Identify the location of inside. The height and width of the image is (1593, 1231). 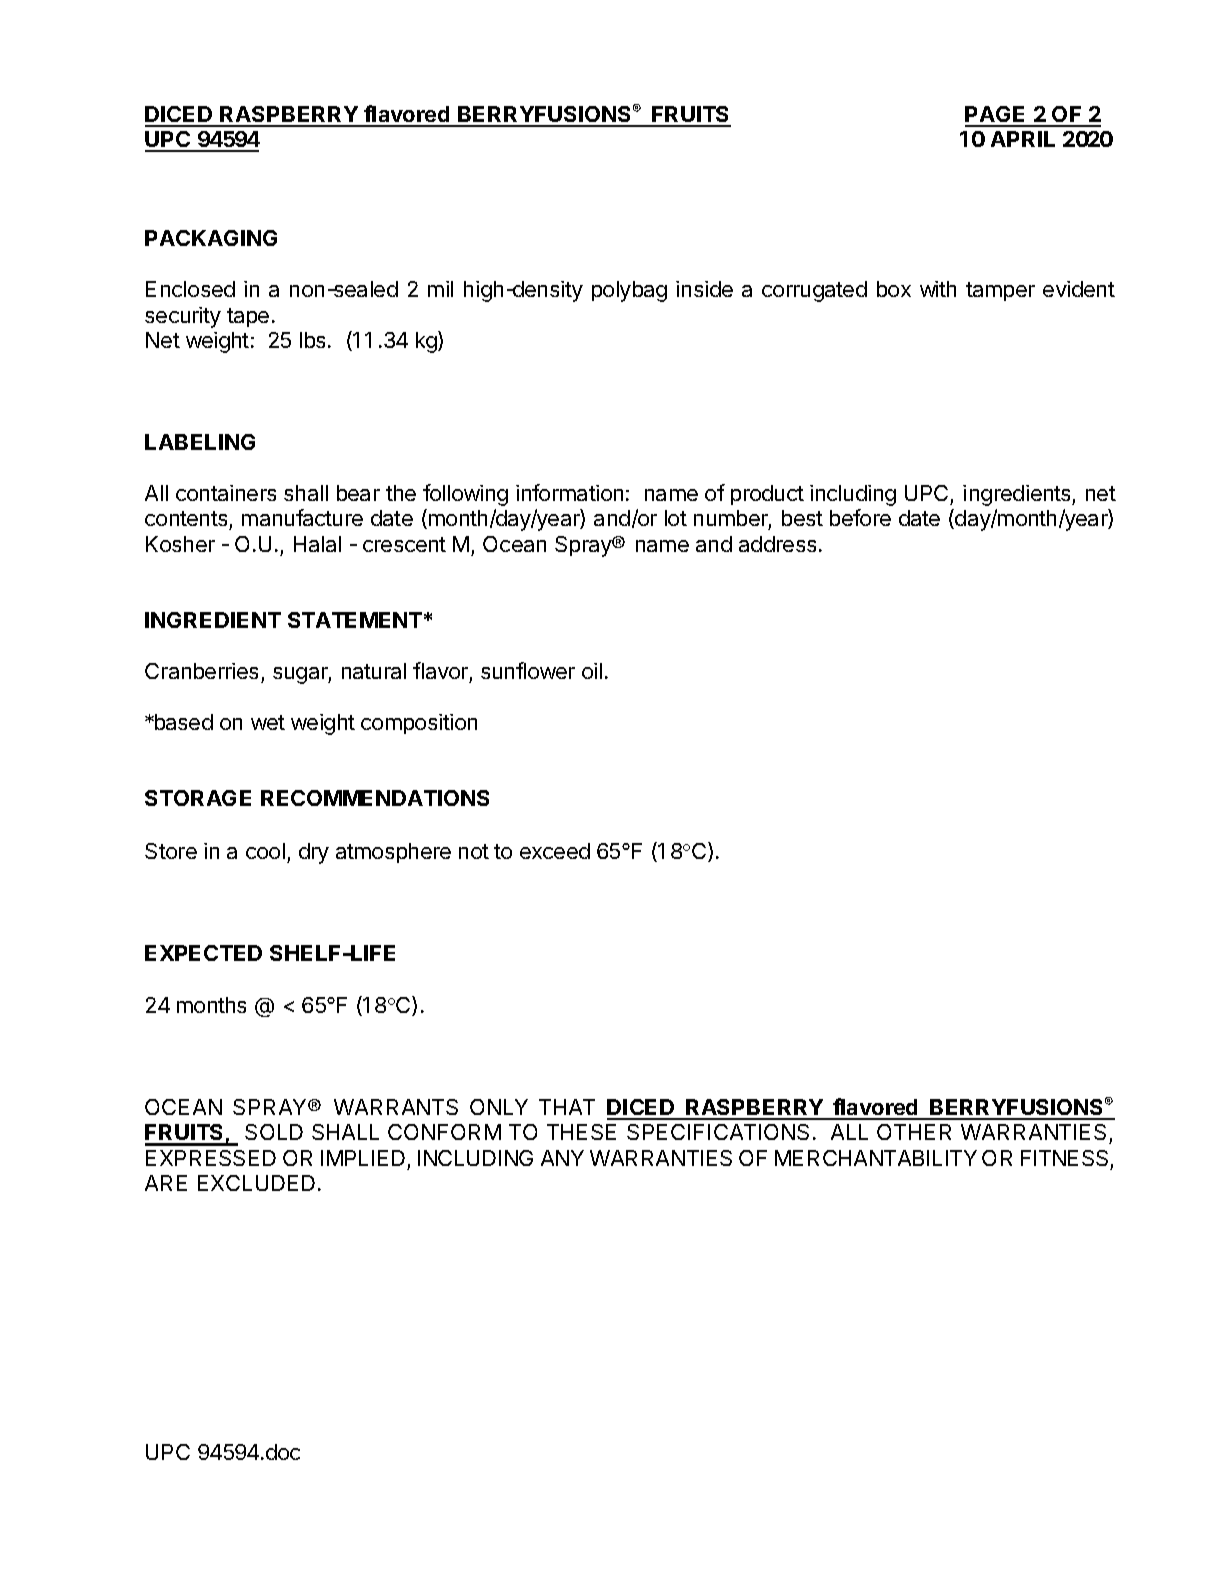
(704, 289).
